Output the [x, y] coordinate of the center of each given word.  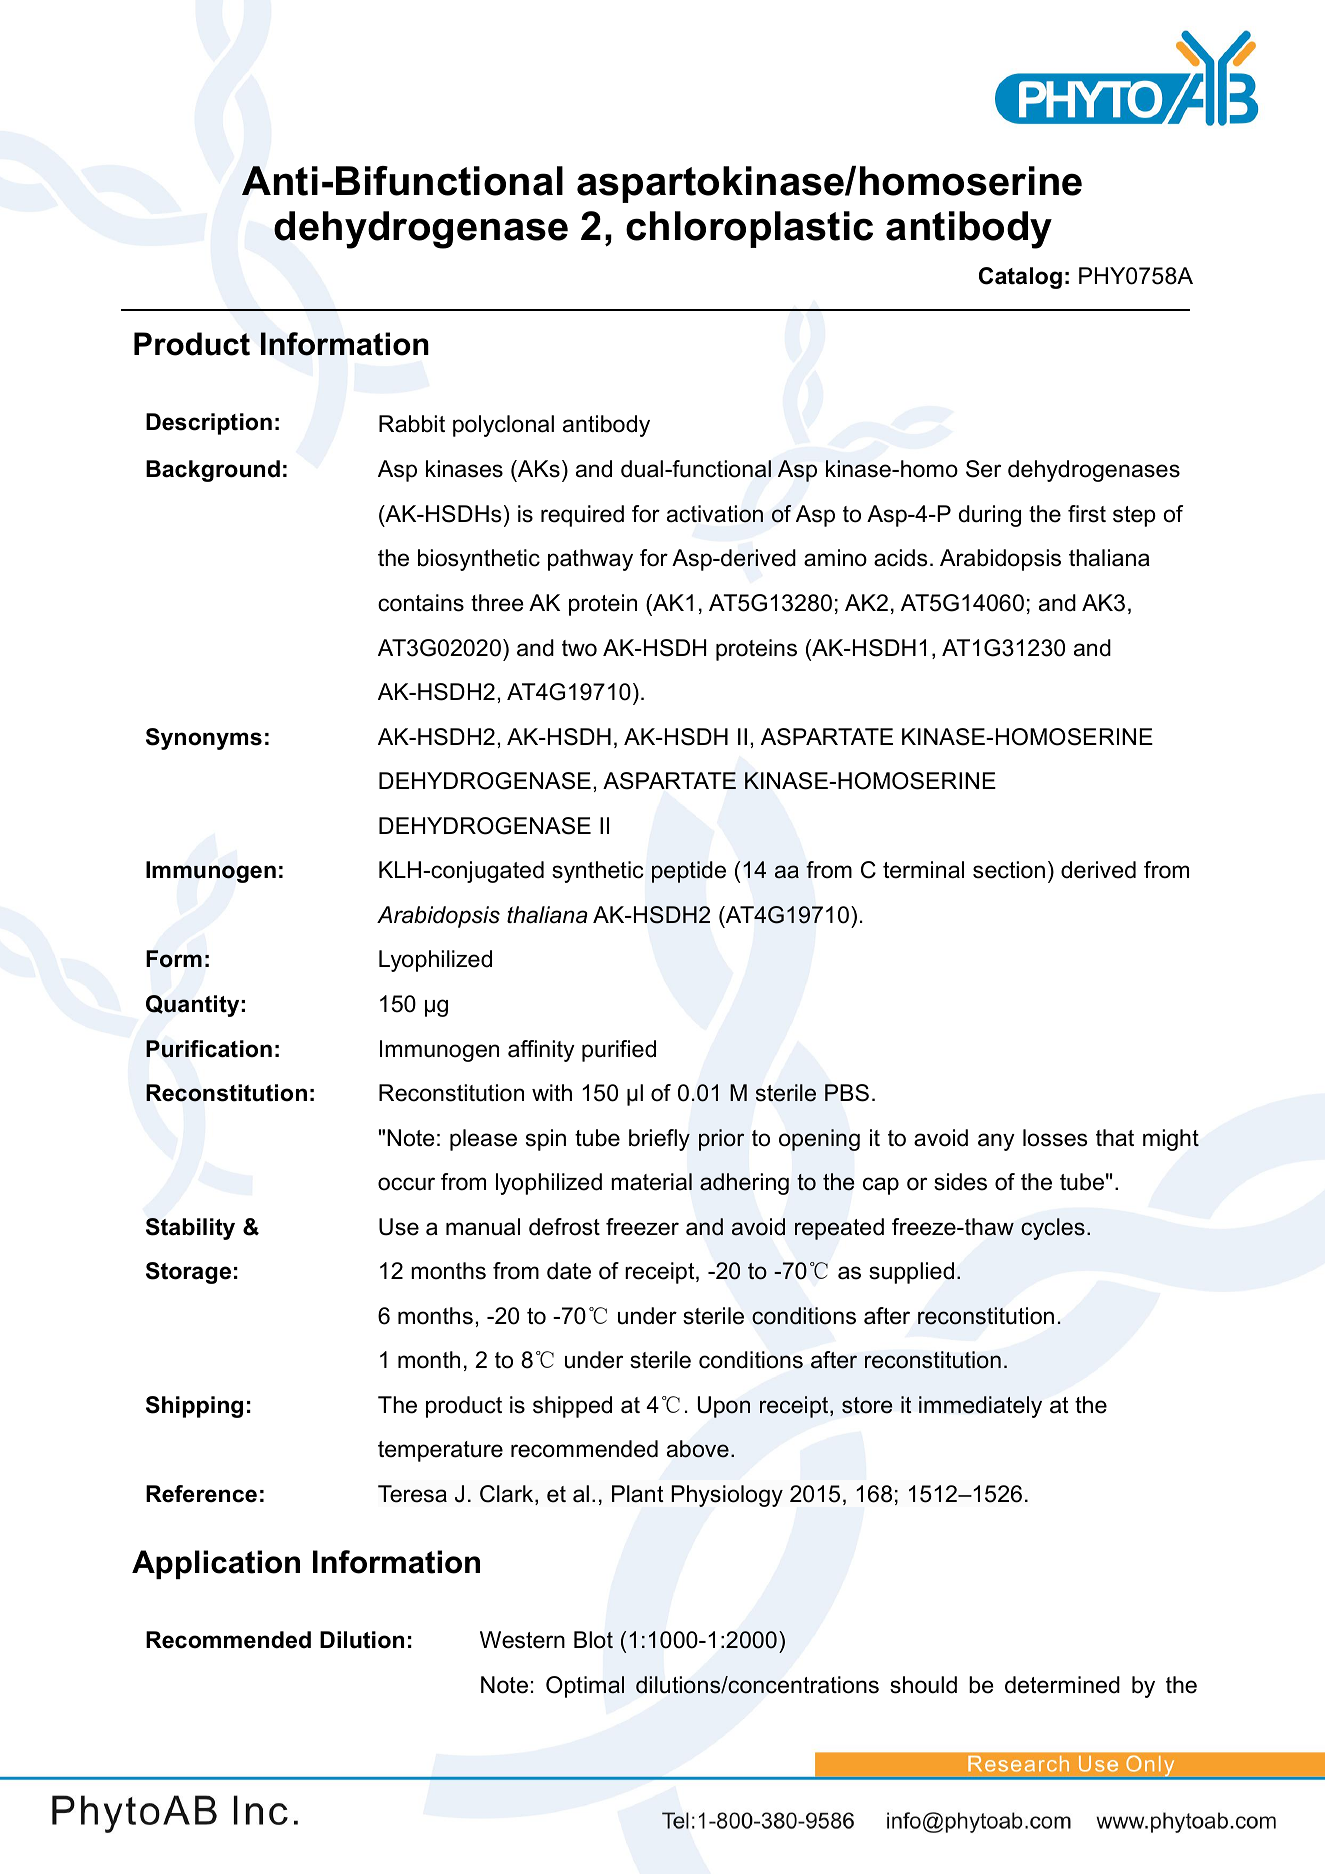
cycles [1053, 1229]
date [569, 1271]
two [579, 648]
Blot [593, 1640]
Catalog [1020, 278]
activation [715, 514]
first [1087, 514]
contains [421, 603]
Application [216, 1564]
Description [209, 424]
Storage [188, 1273]
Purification [209, 1049]
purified [619, 1051]
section [1009, 870]
